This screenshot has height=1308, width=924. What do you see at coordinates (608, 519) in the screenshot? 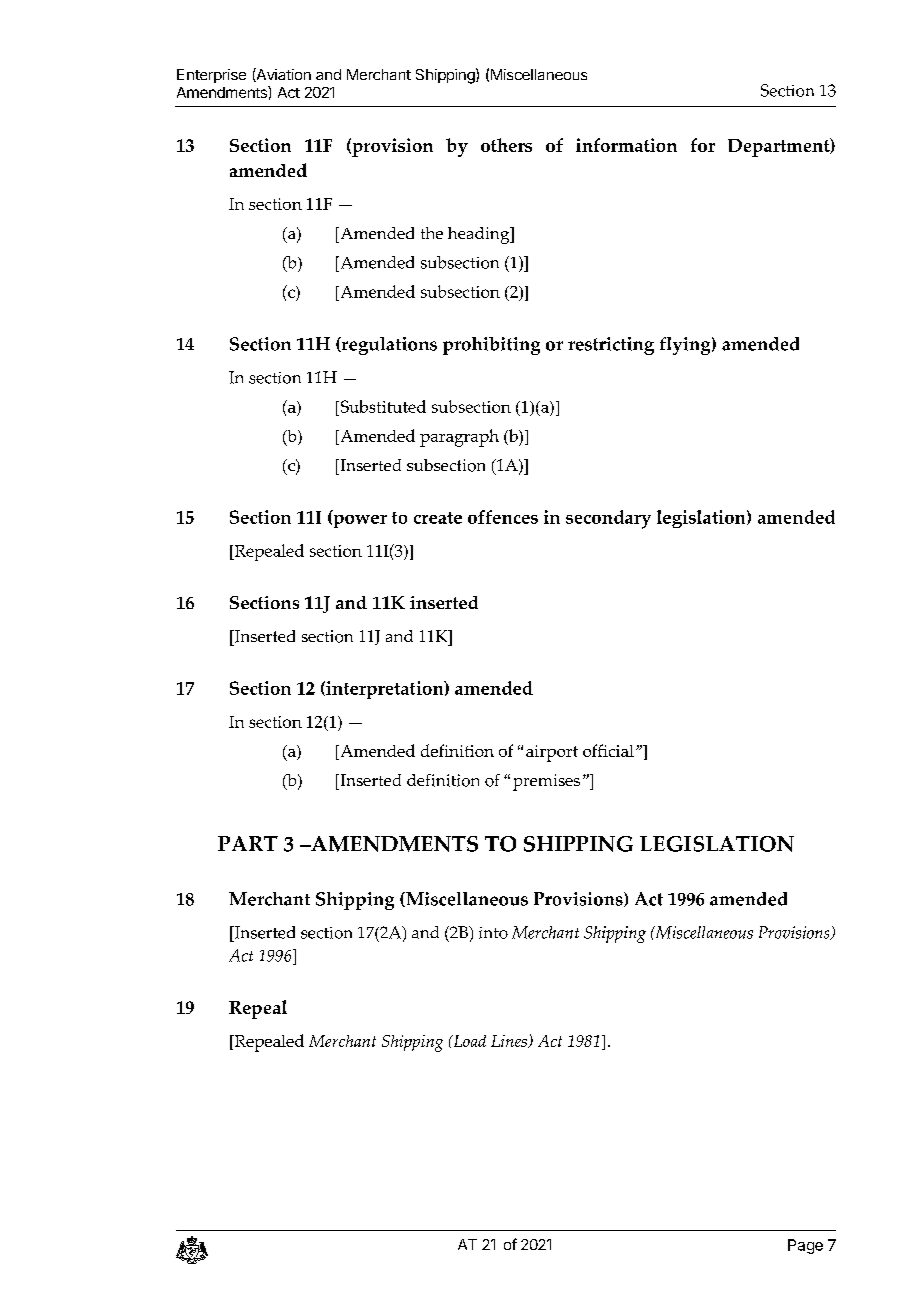
I see `secondary` at bounding box center [608, 519].
